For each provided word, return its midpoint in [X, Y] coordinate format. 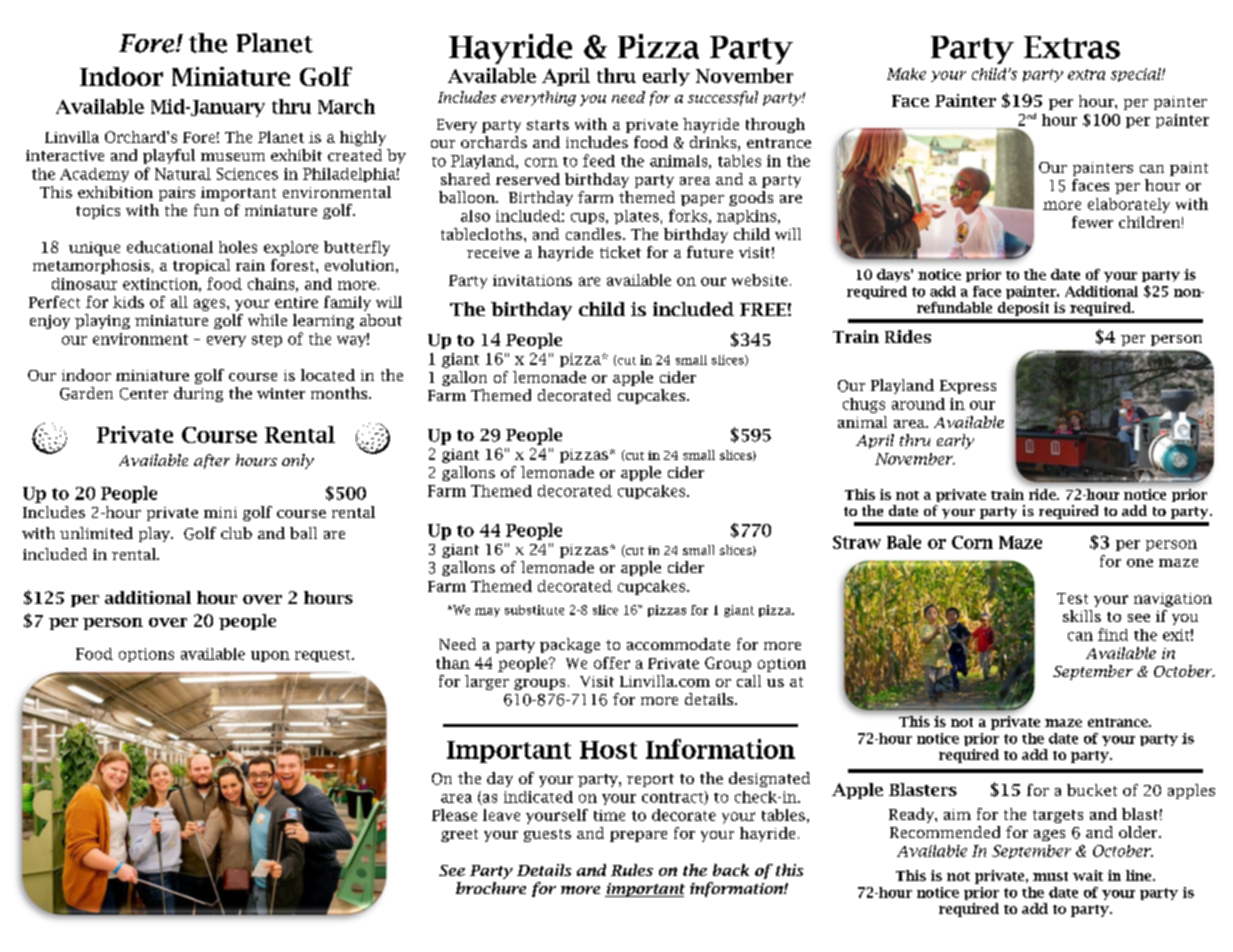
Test [1072, 598]
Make [906, 74]
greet [459, 835]
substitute [534, 610]
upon [270, 656]
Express [968, 387]
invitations [532, 280]
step [267, 341]
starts [548, 125]
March [346, 106]
